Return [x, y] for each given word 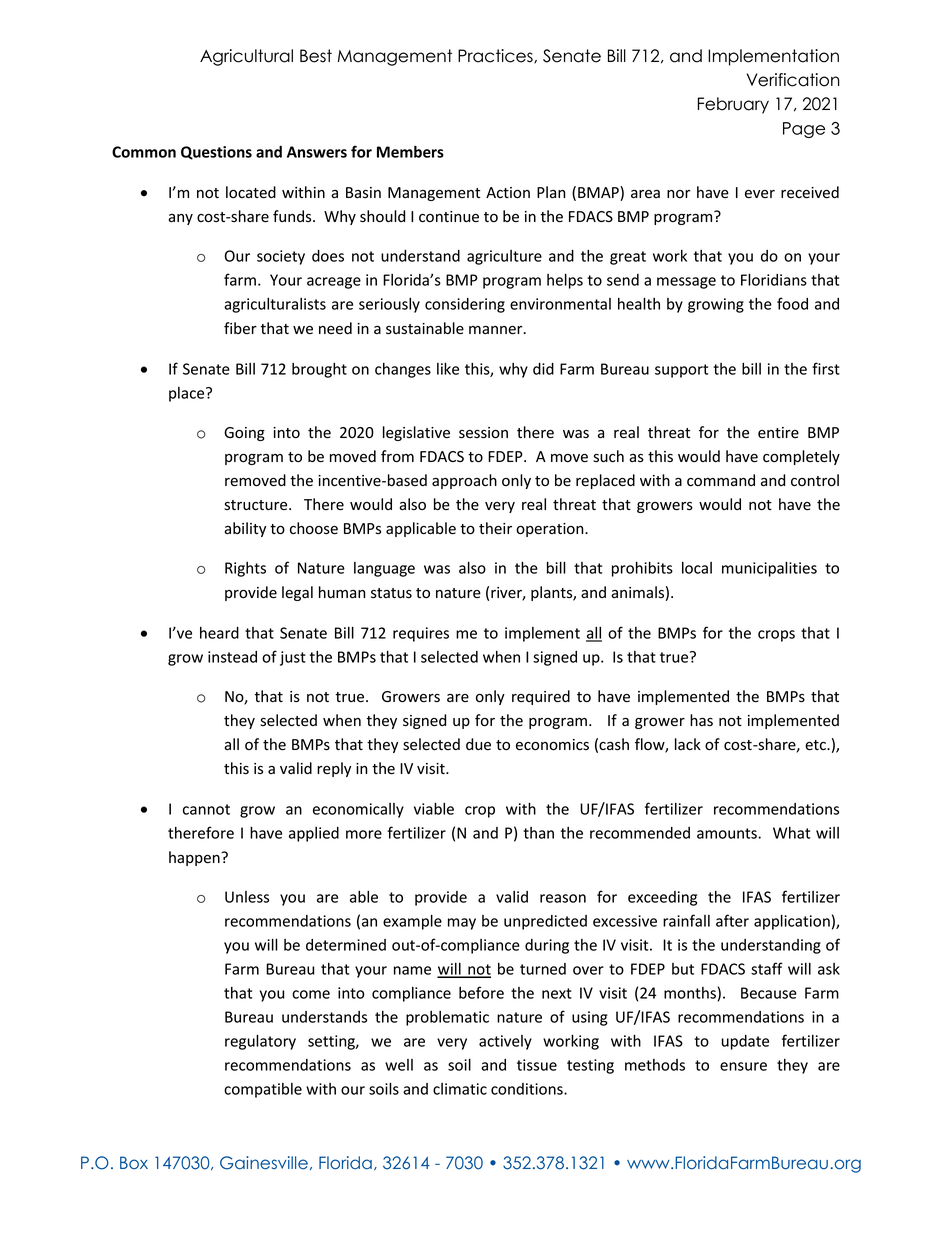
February [733, 105]
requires [421, 634]
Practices [496, 56]
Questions [216, 153]
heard [219, 633]
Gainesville [264, 1163]
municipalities [769, 569]
